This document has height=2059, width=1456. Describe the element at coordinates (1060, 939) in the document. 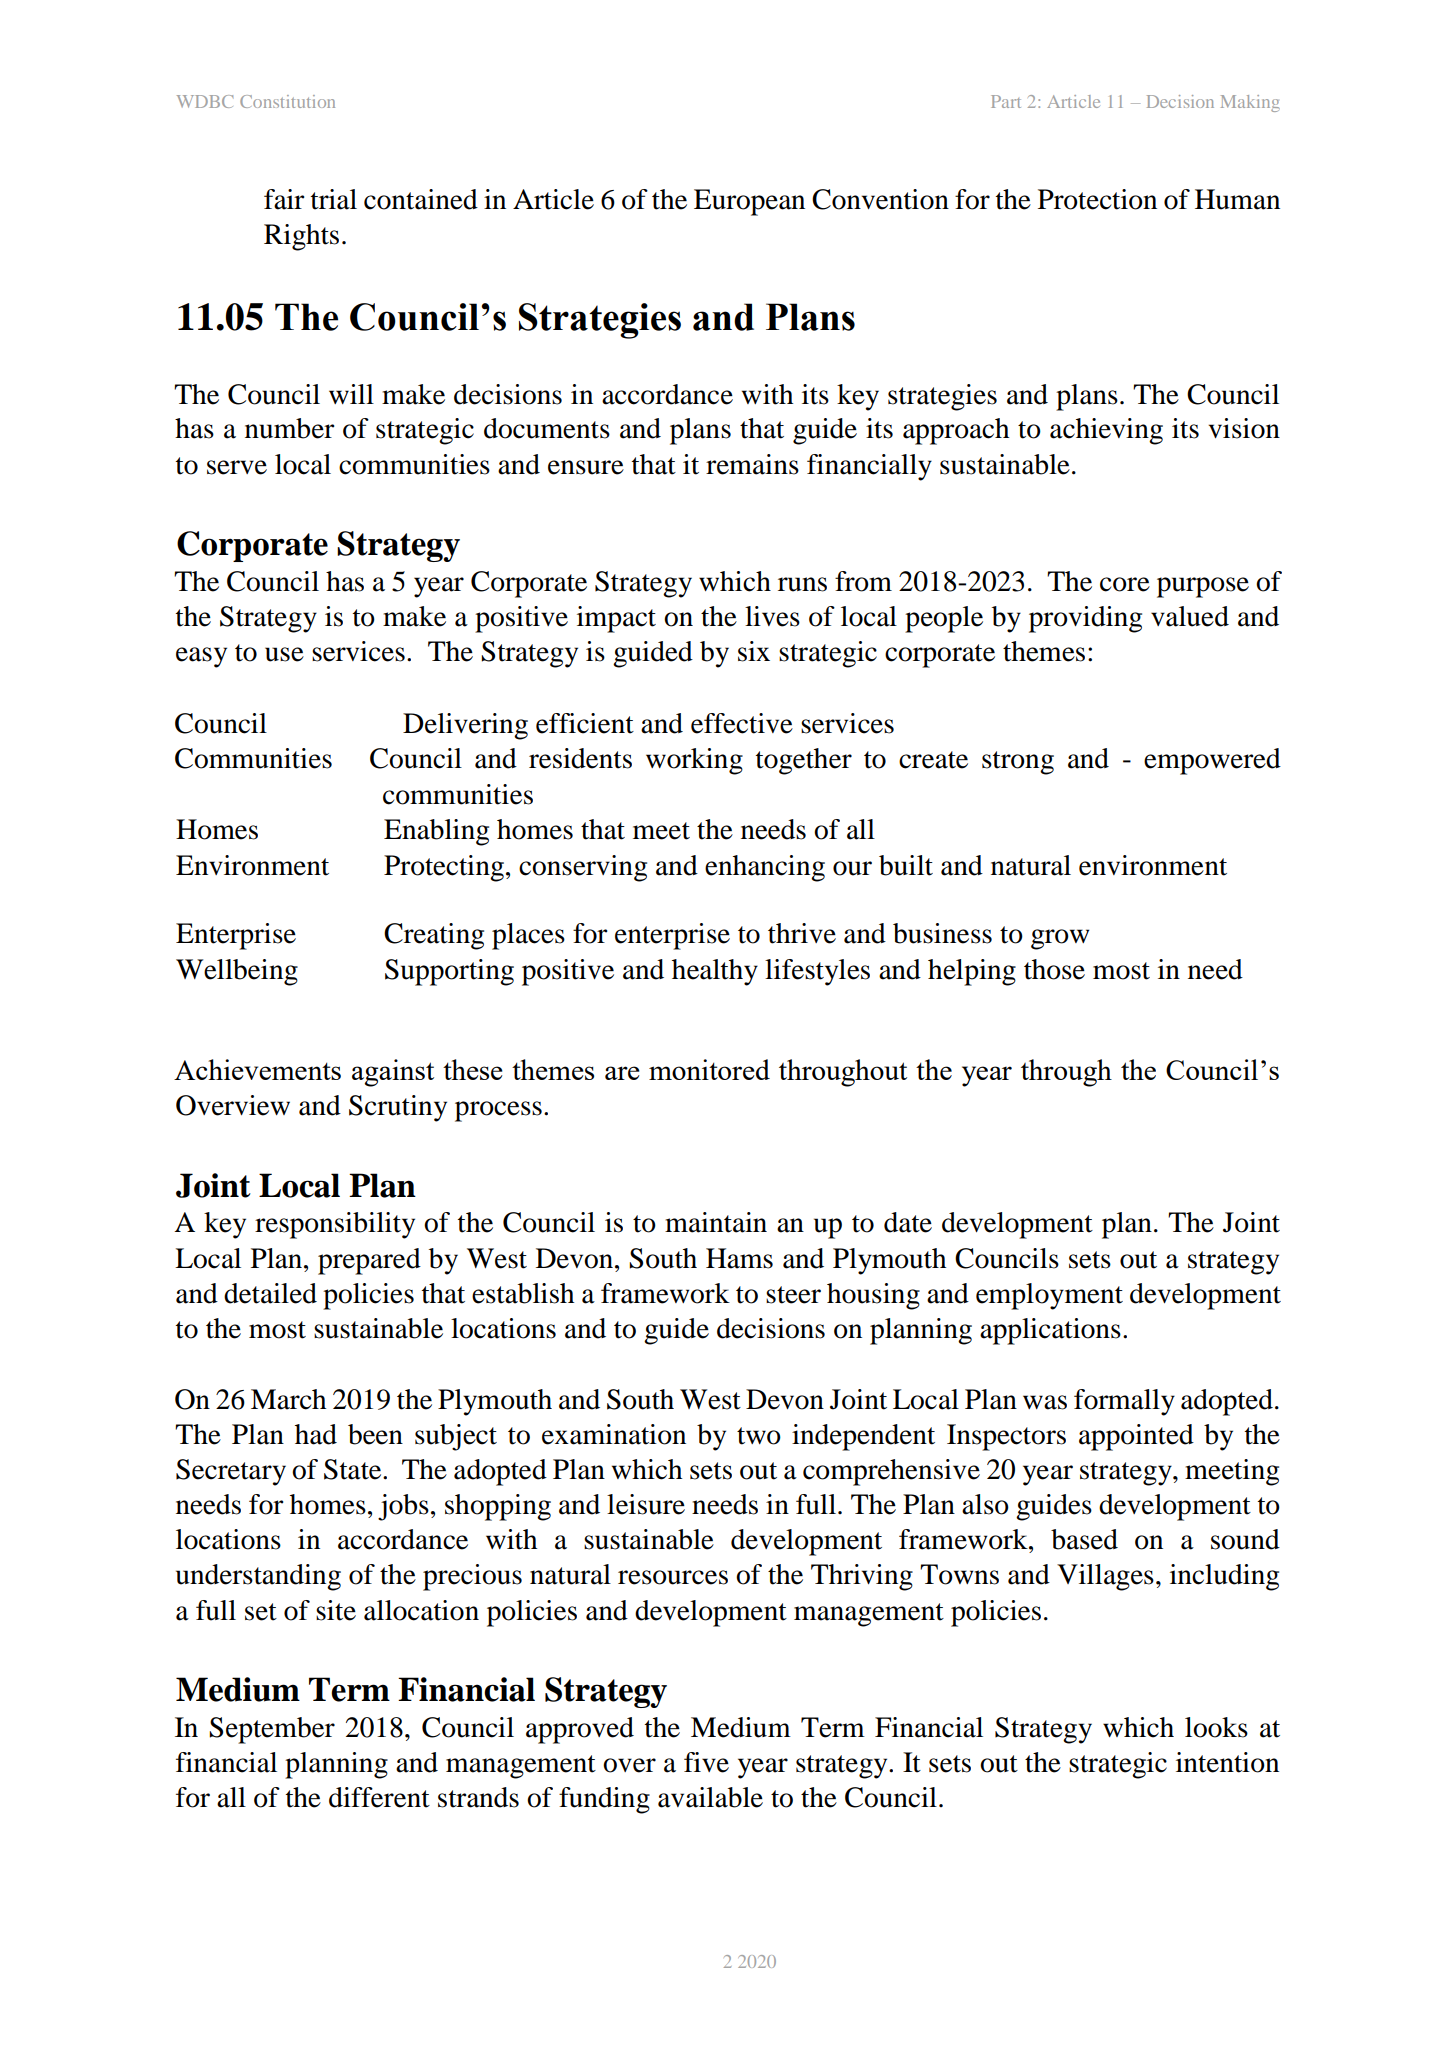

I see `grow` at that location.
